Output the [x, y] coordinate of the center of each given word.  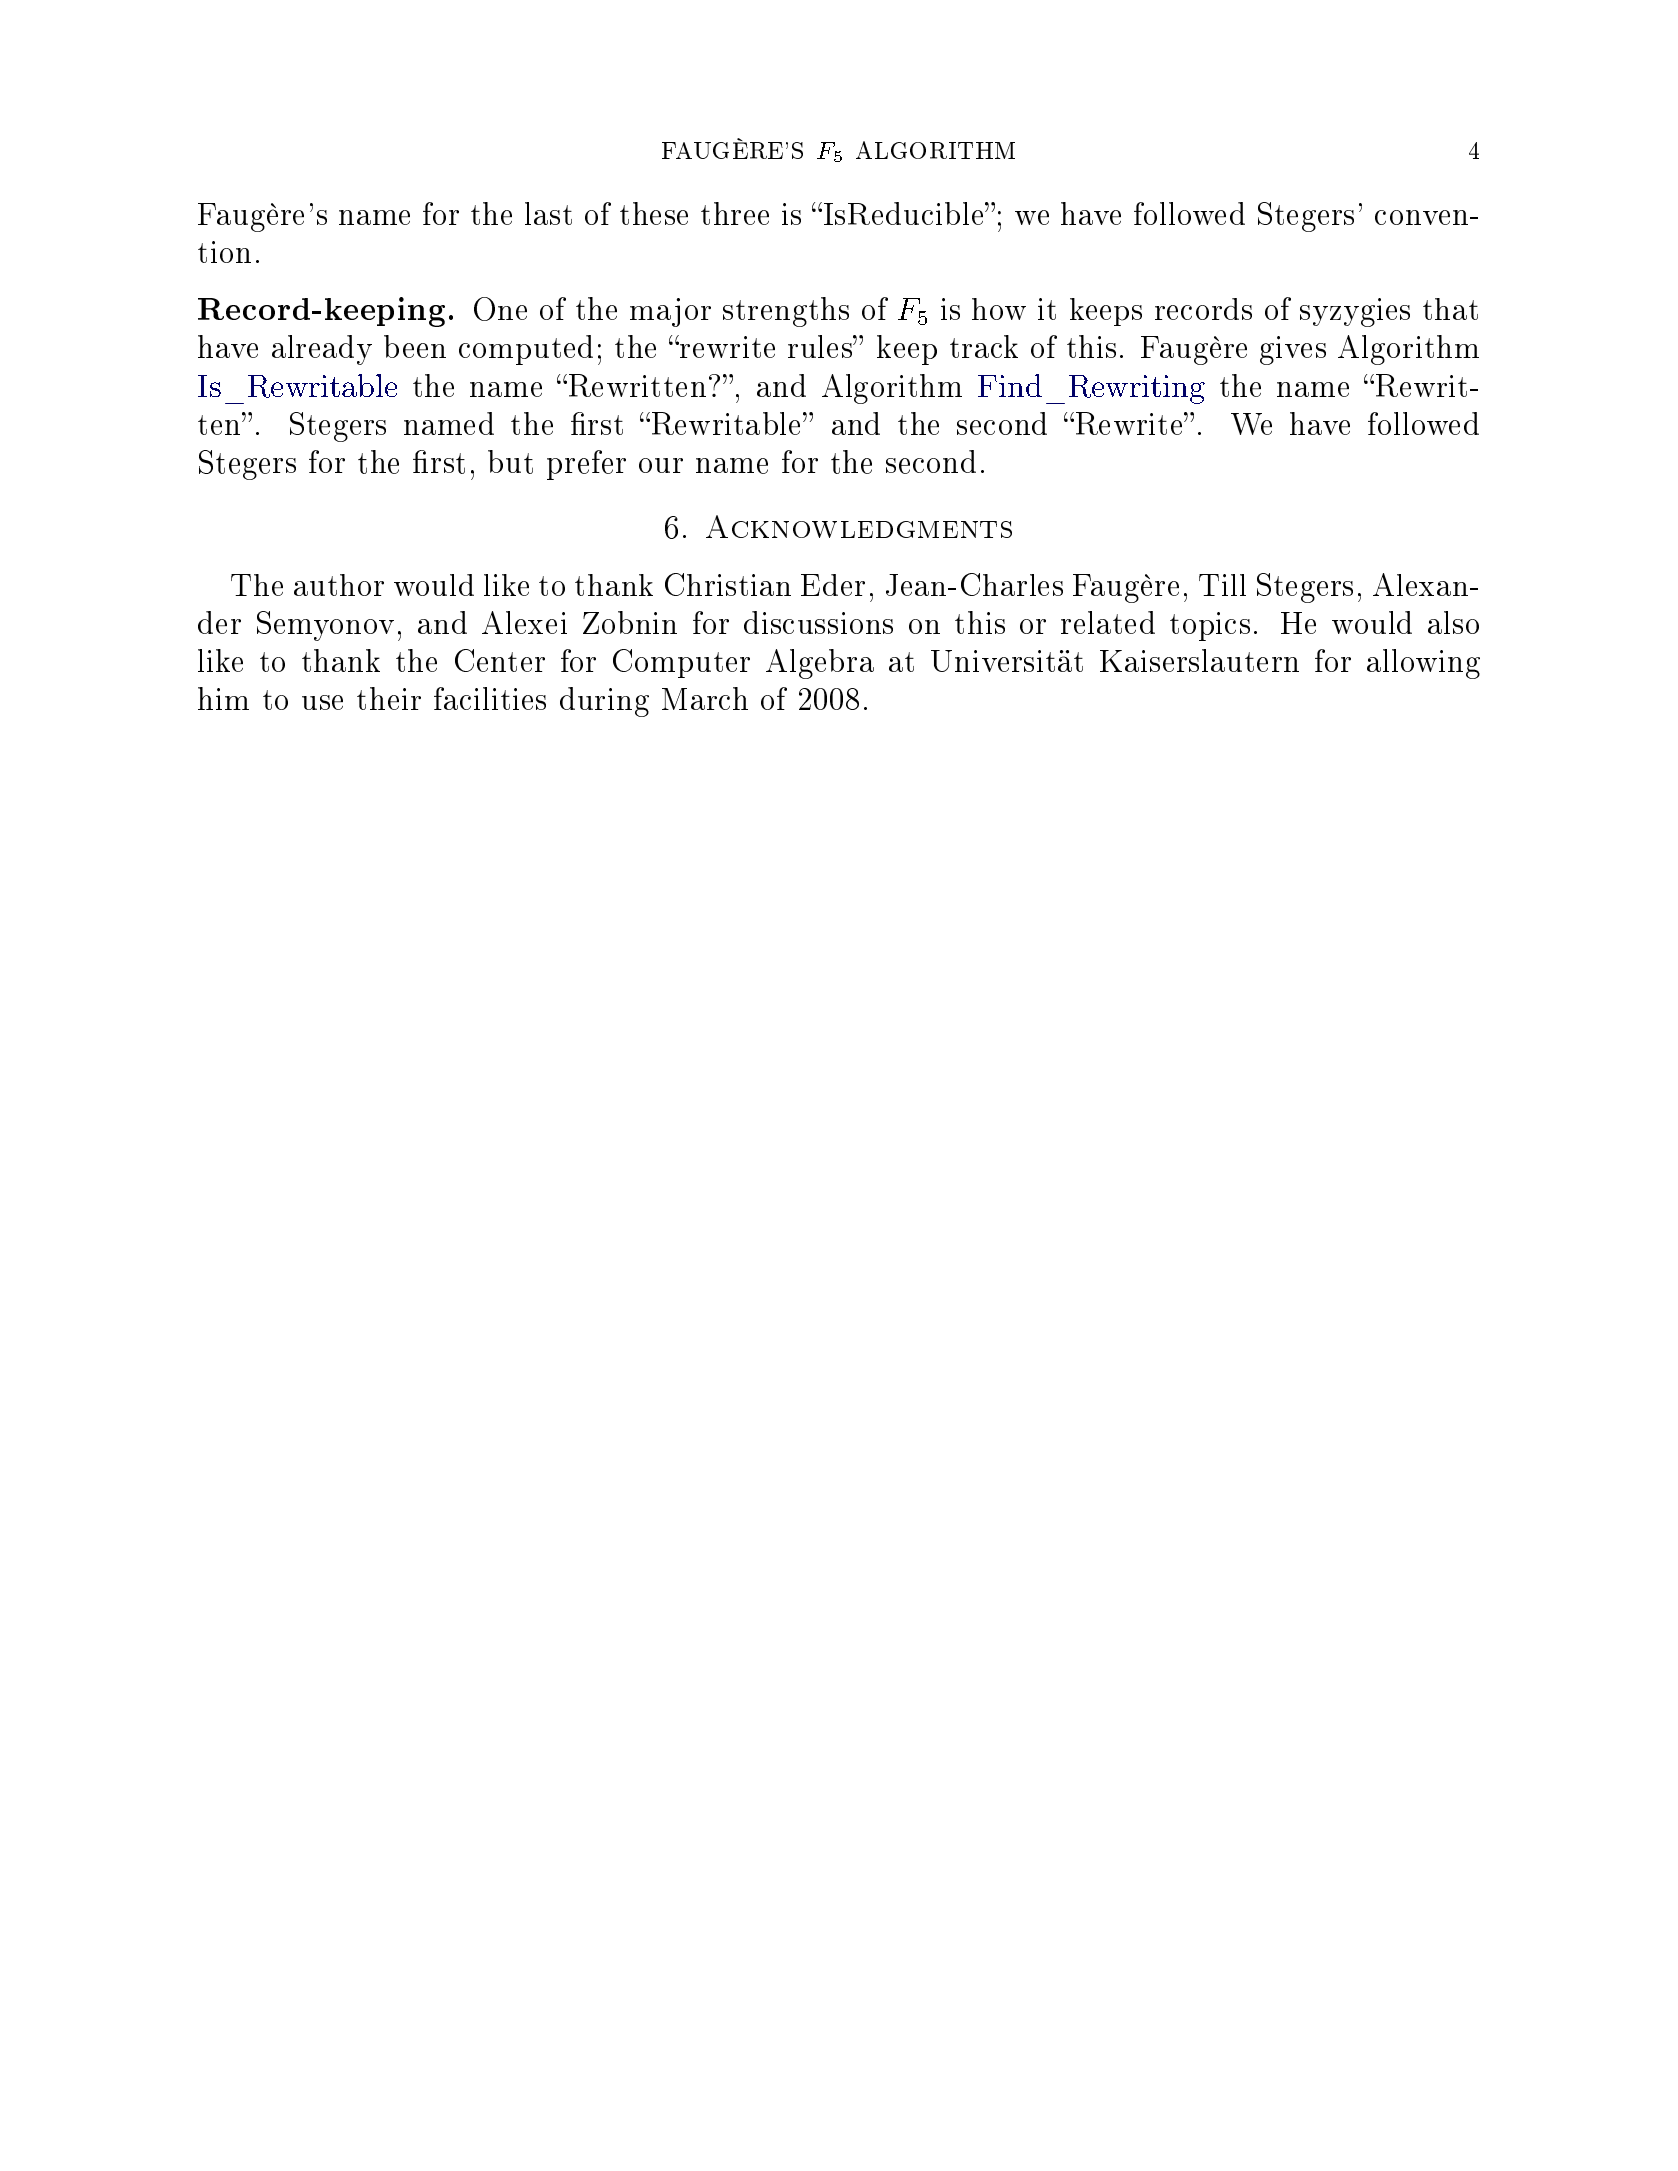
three [735, 213]
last [548, 213]
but [510, 462]
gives [1293, 350]
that [1450, 309]
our [661, 465]
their [389, 698]
